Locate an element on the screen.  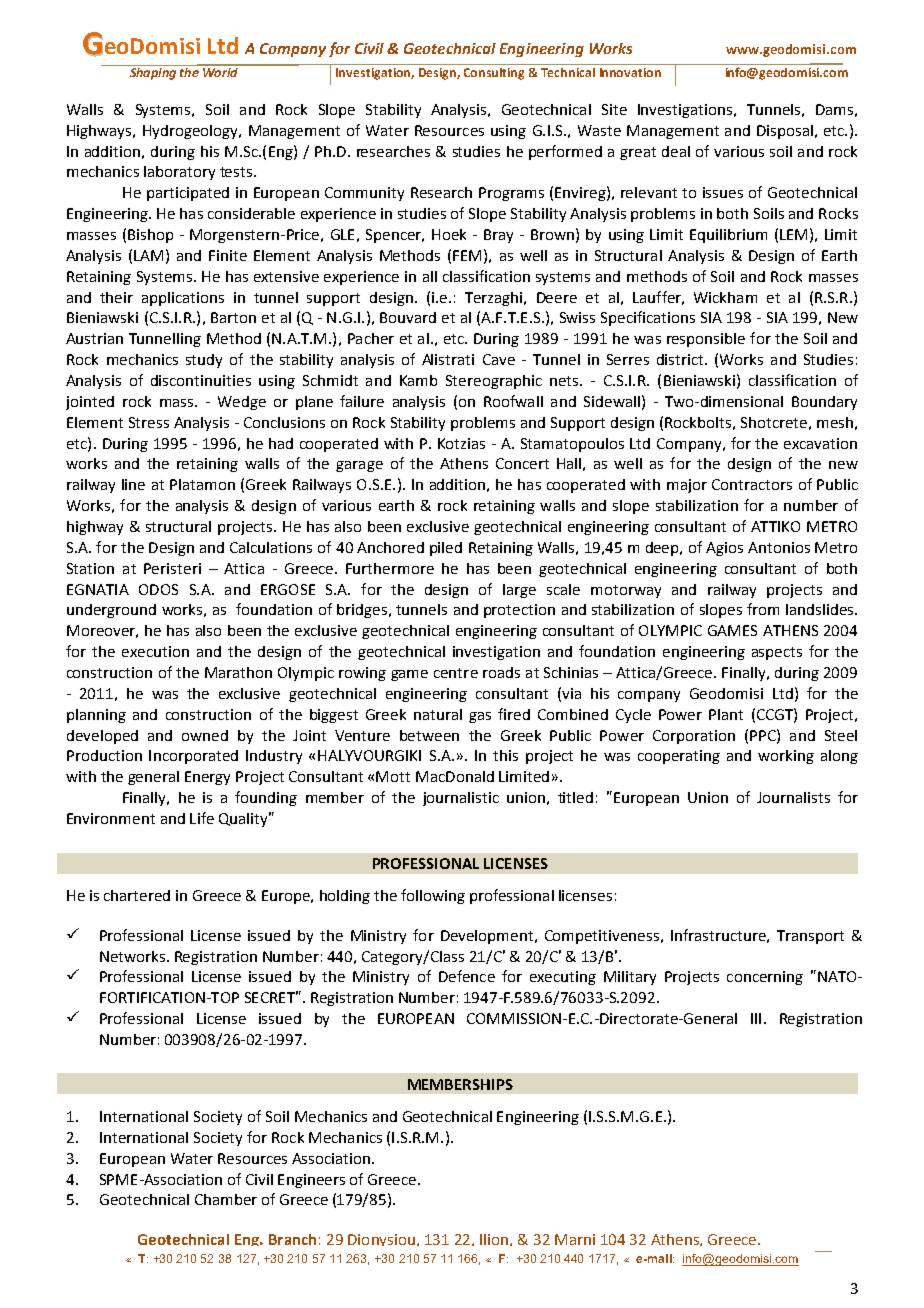
III is located at coordinates (756, 1018).
